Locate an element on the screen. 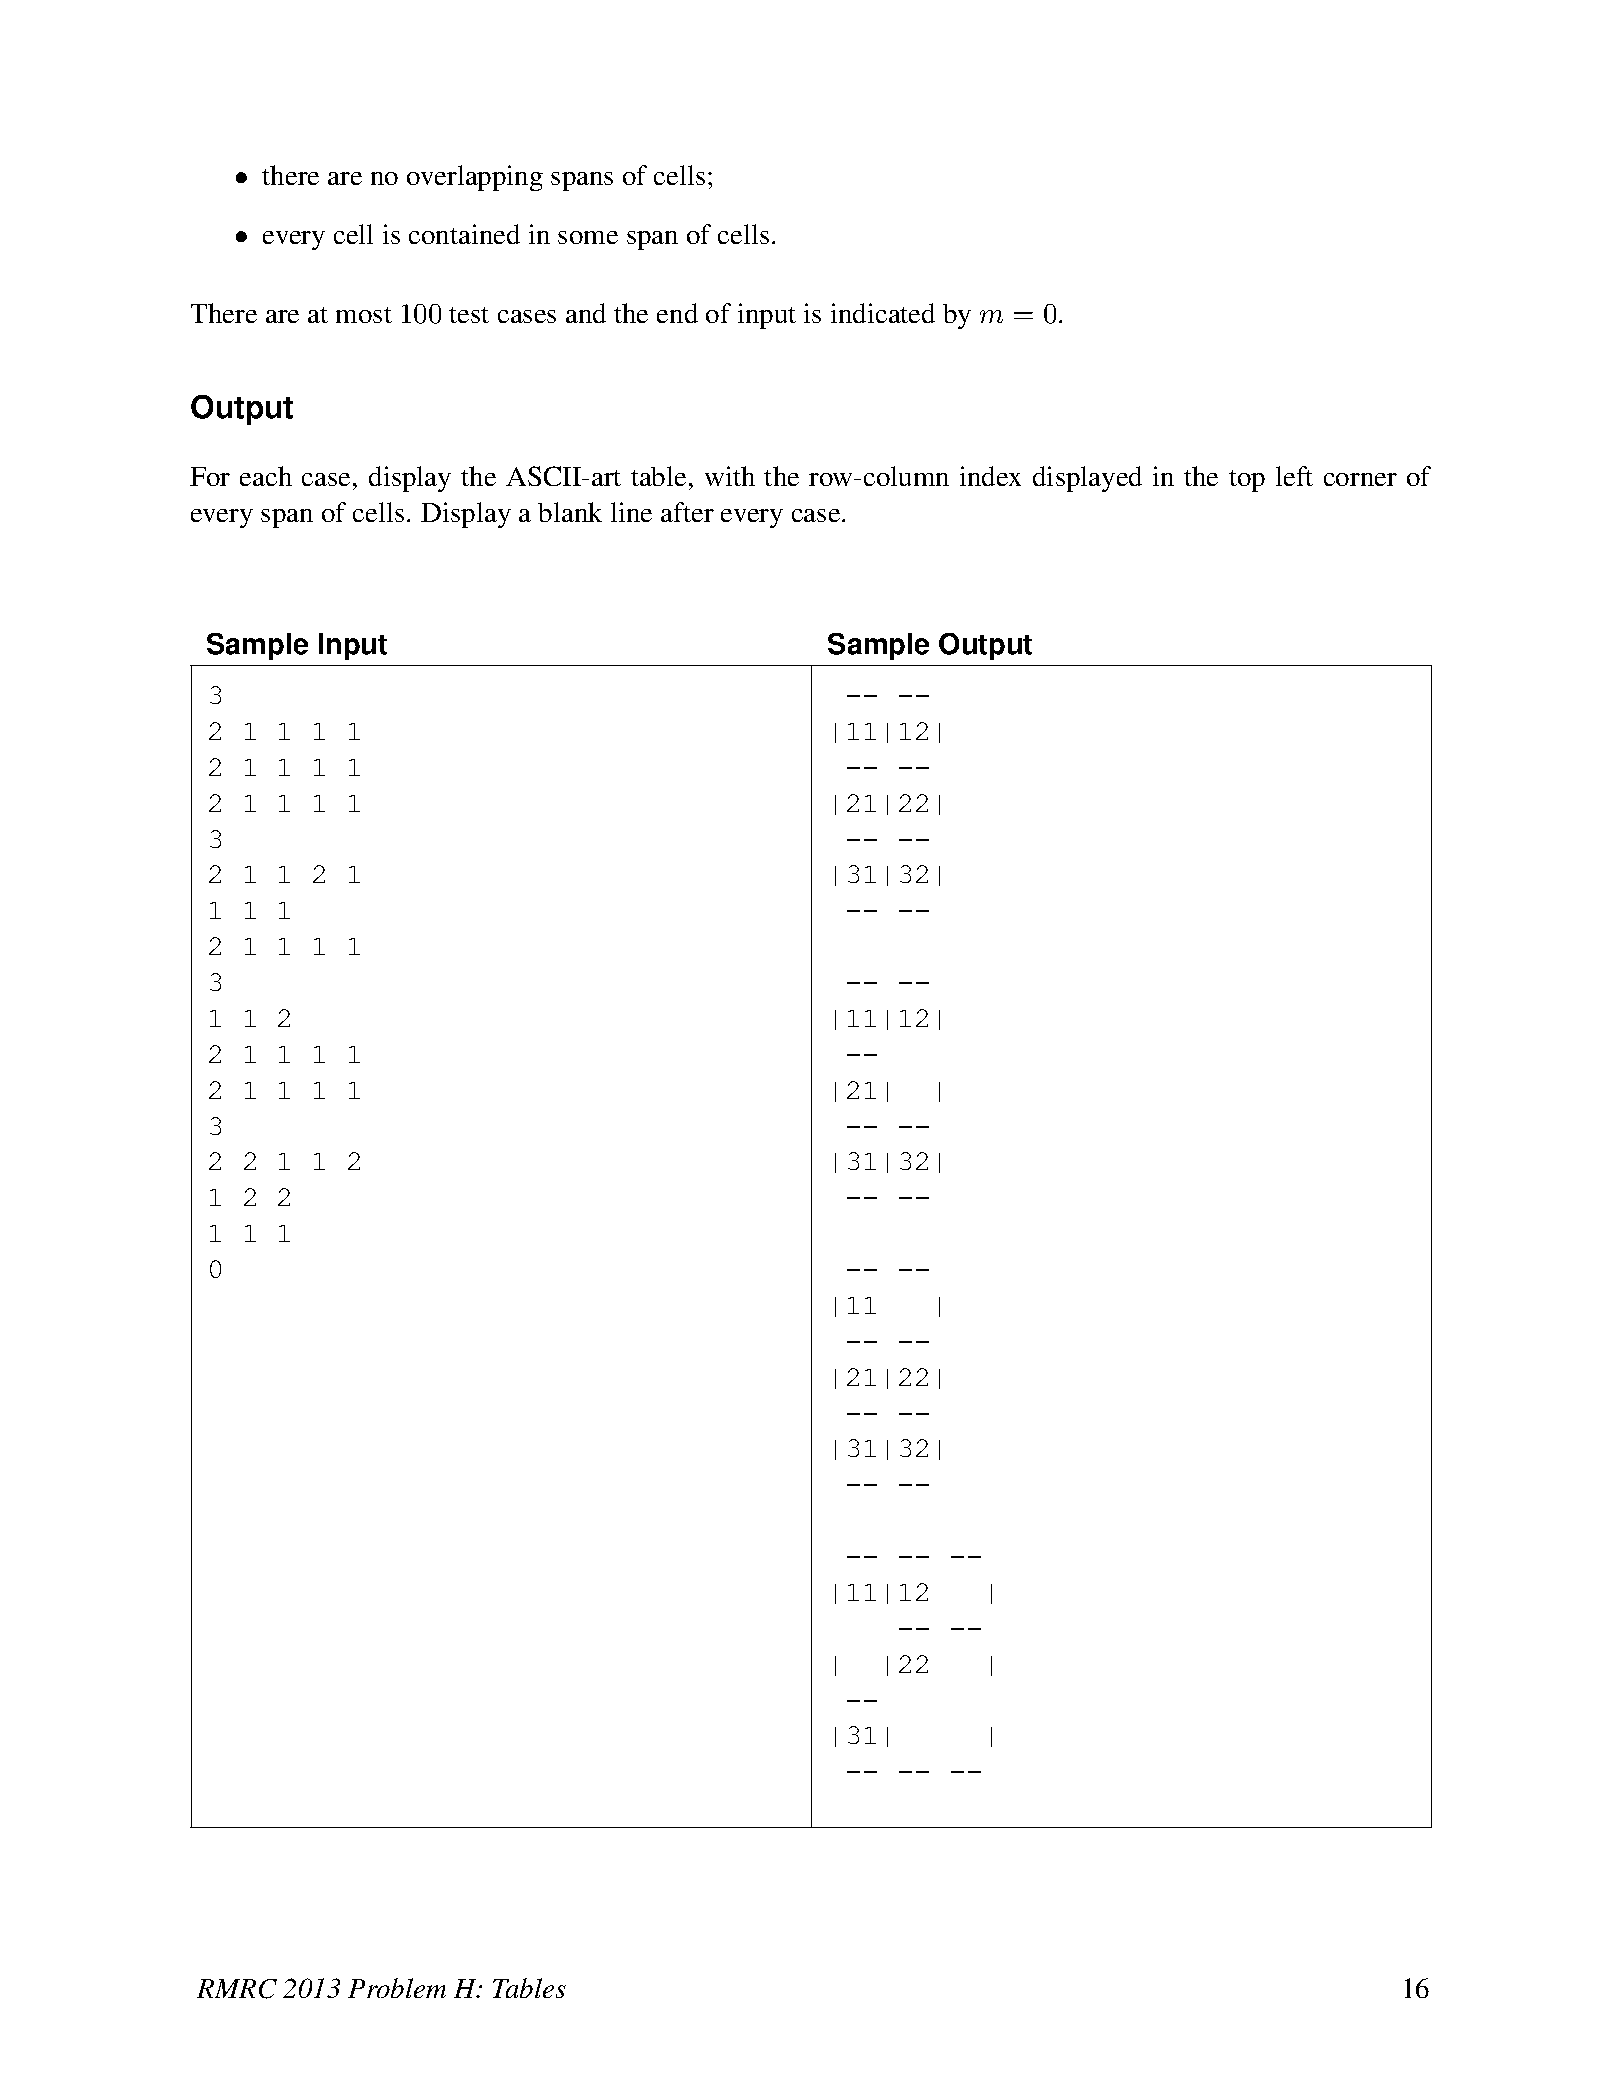  most is located at coordinates (364, 315).
